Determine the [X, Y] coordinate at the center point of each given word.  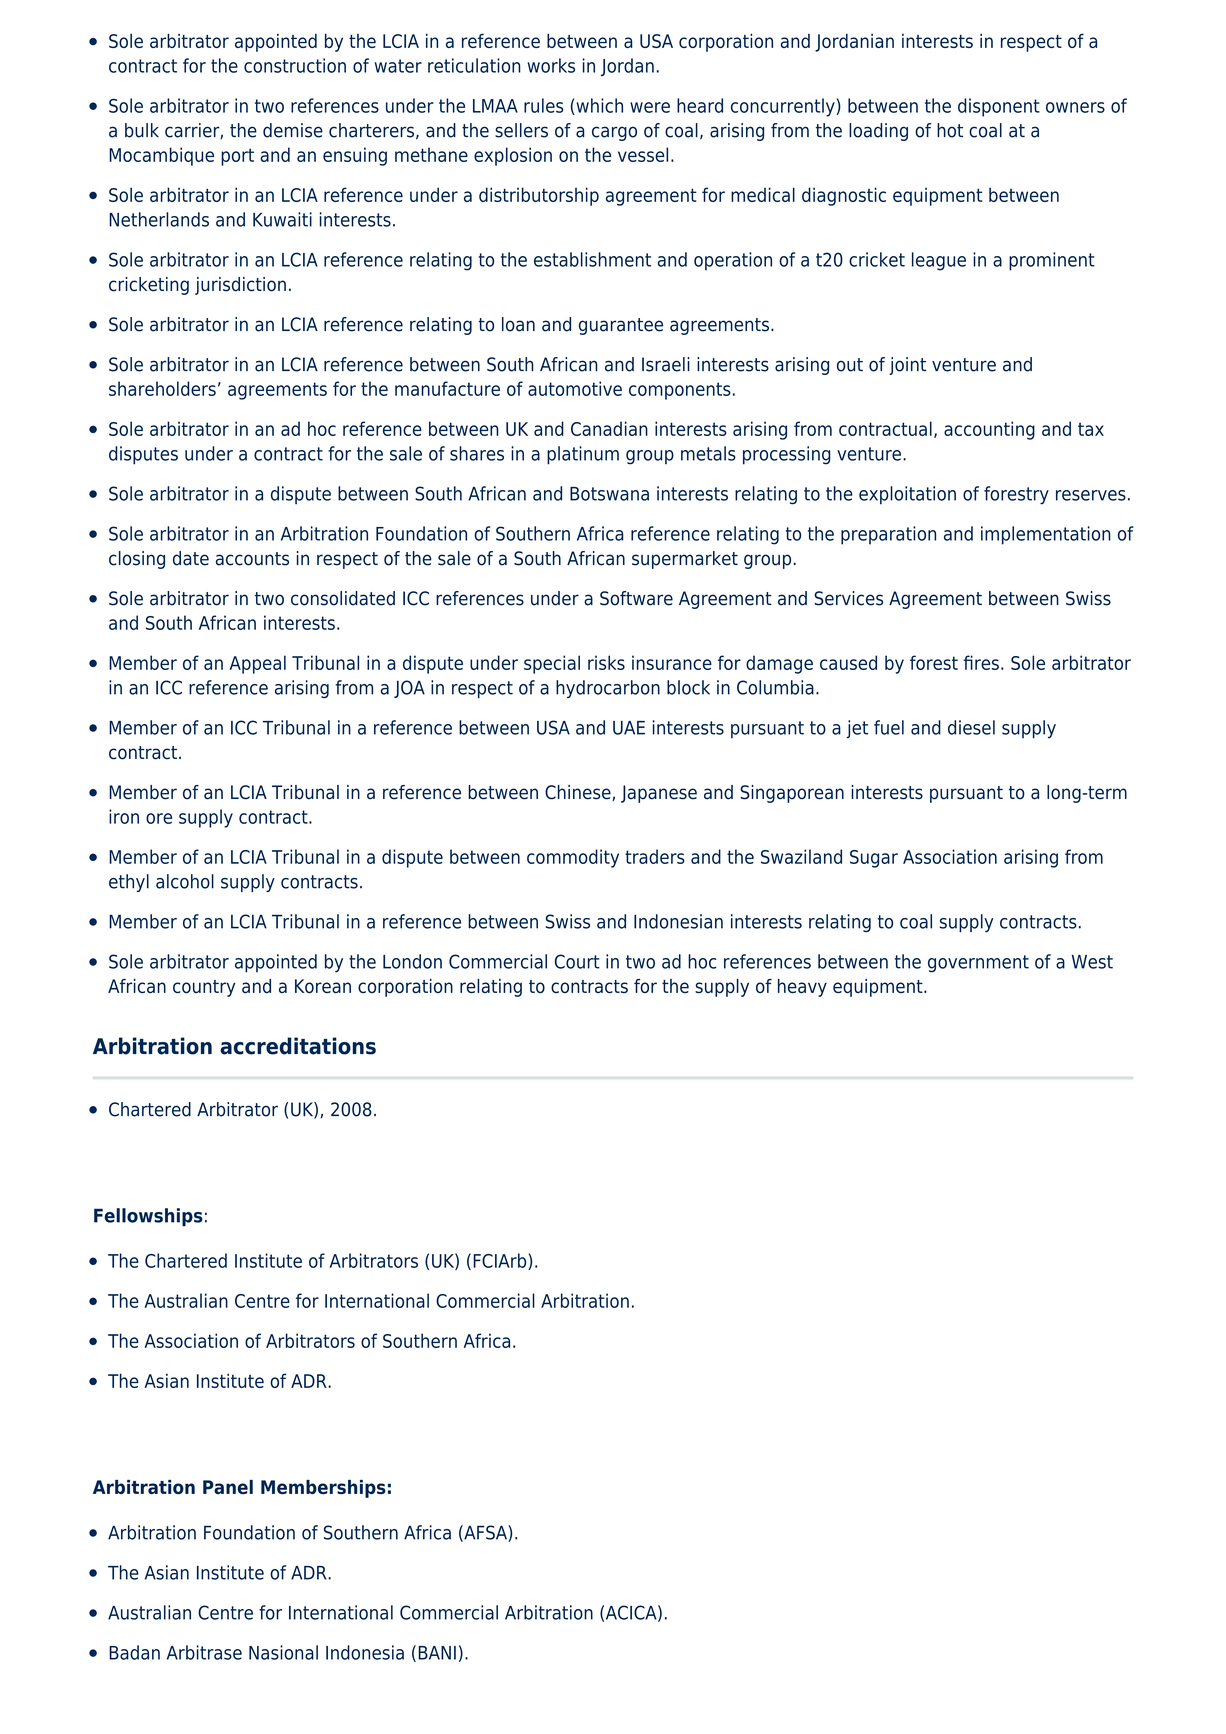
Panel [228, 1487]
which [598, 106]
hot [950, 130]
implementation [1046, 535]
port [237, 157]
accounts [252, 559]
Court [577, 961]
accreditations [298, 1046]
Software [636, 598]
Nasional [283, 1652]
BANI [437, 1653]
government [978, 964]
